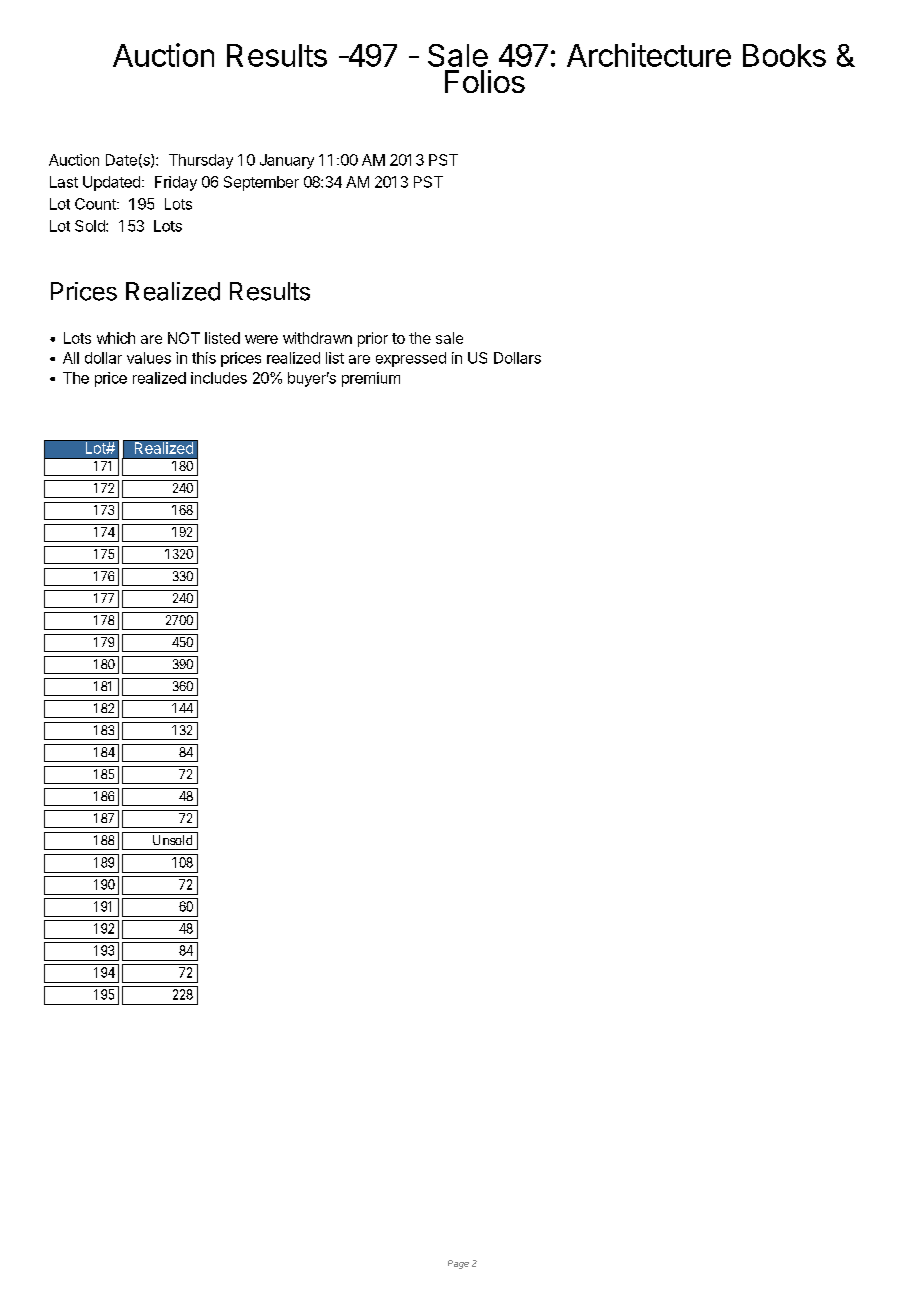  I want to click on Page, so click(458, 1264).
